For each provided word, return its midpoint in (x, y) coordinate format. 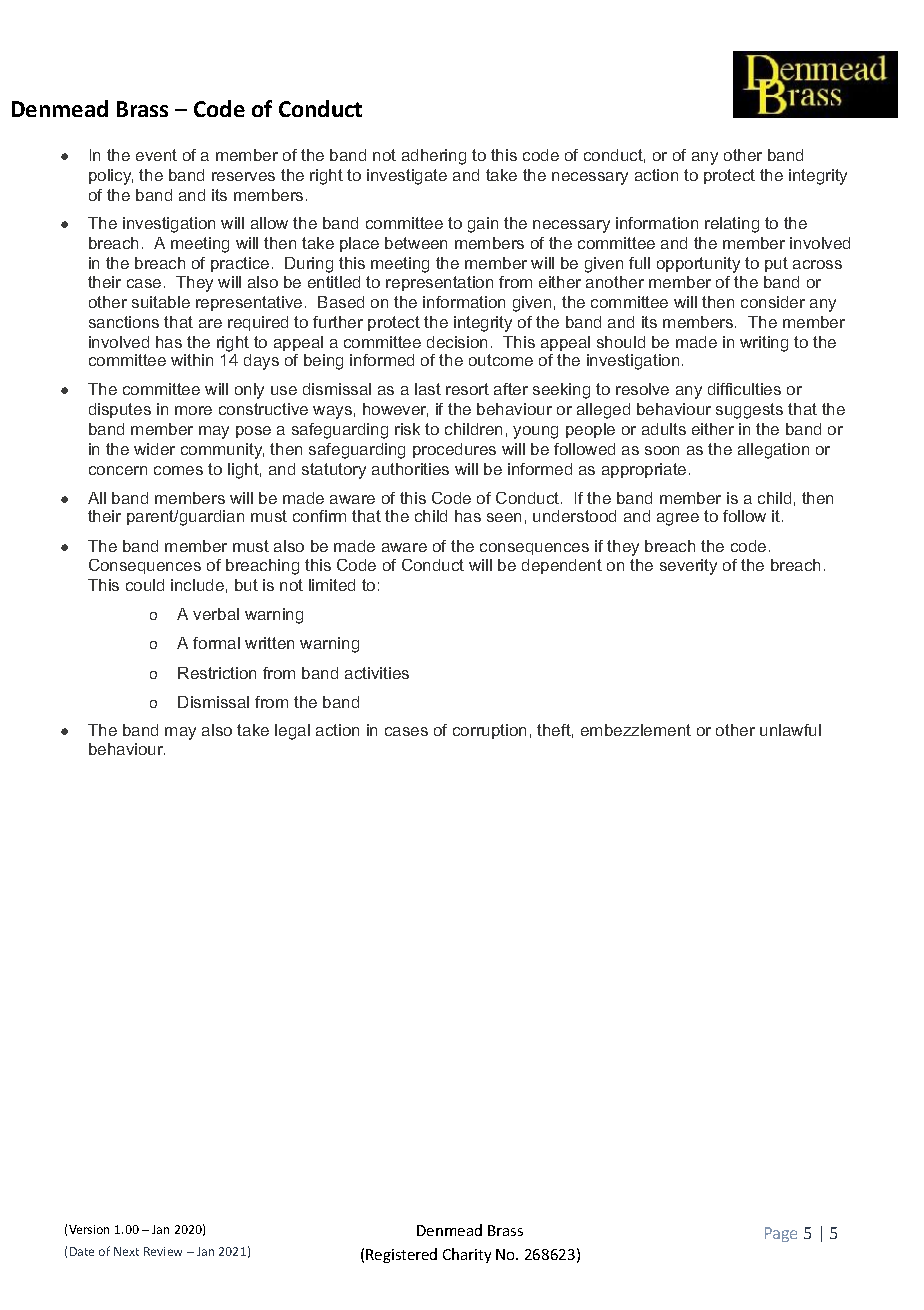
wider (154, 449)
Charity (467, 1255)
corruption (489, 731)
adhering (434, 157)
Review (163, 1251)
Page (781, 1234)
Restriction (217, 673)
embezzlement (636, 730)
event (156, 155)
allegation (773, 451)
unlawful (790, 730)
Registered (401, 1255)
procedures (454, 450)
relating (732, 225)
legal (292, 732)
